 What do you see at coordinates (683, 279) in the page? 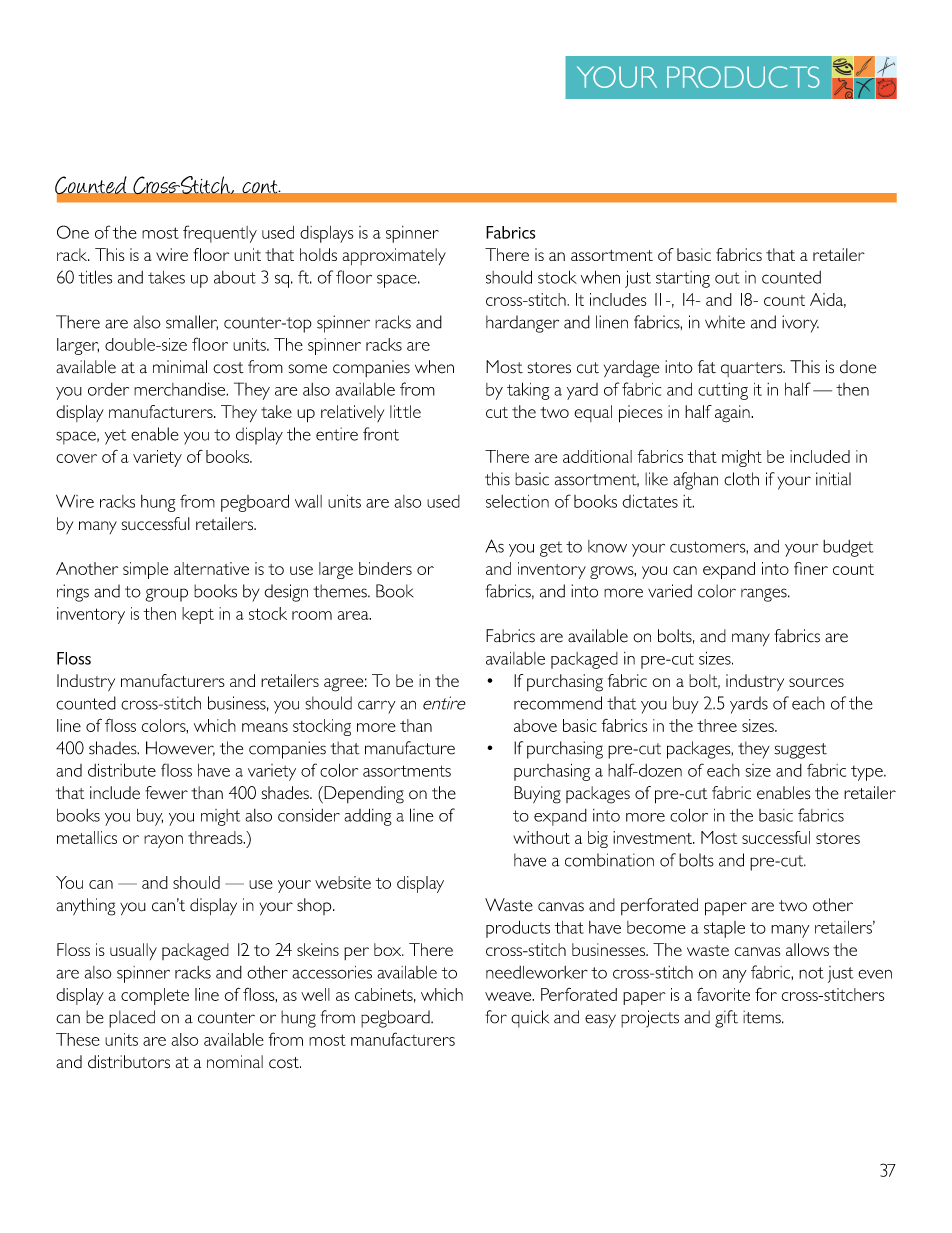
I see `starting` at bounding box center [683, 279].
